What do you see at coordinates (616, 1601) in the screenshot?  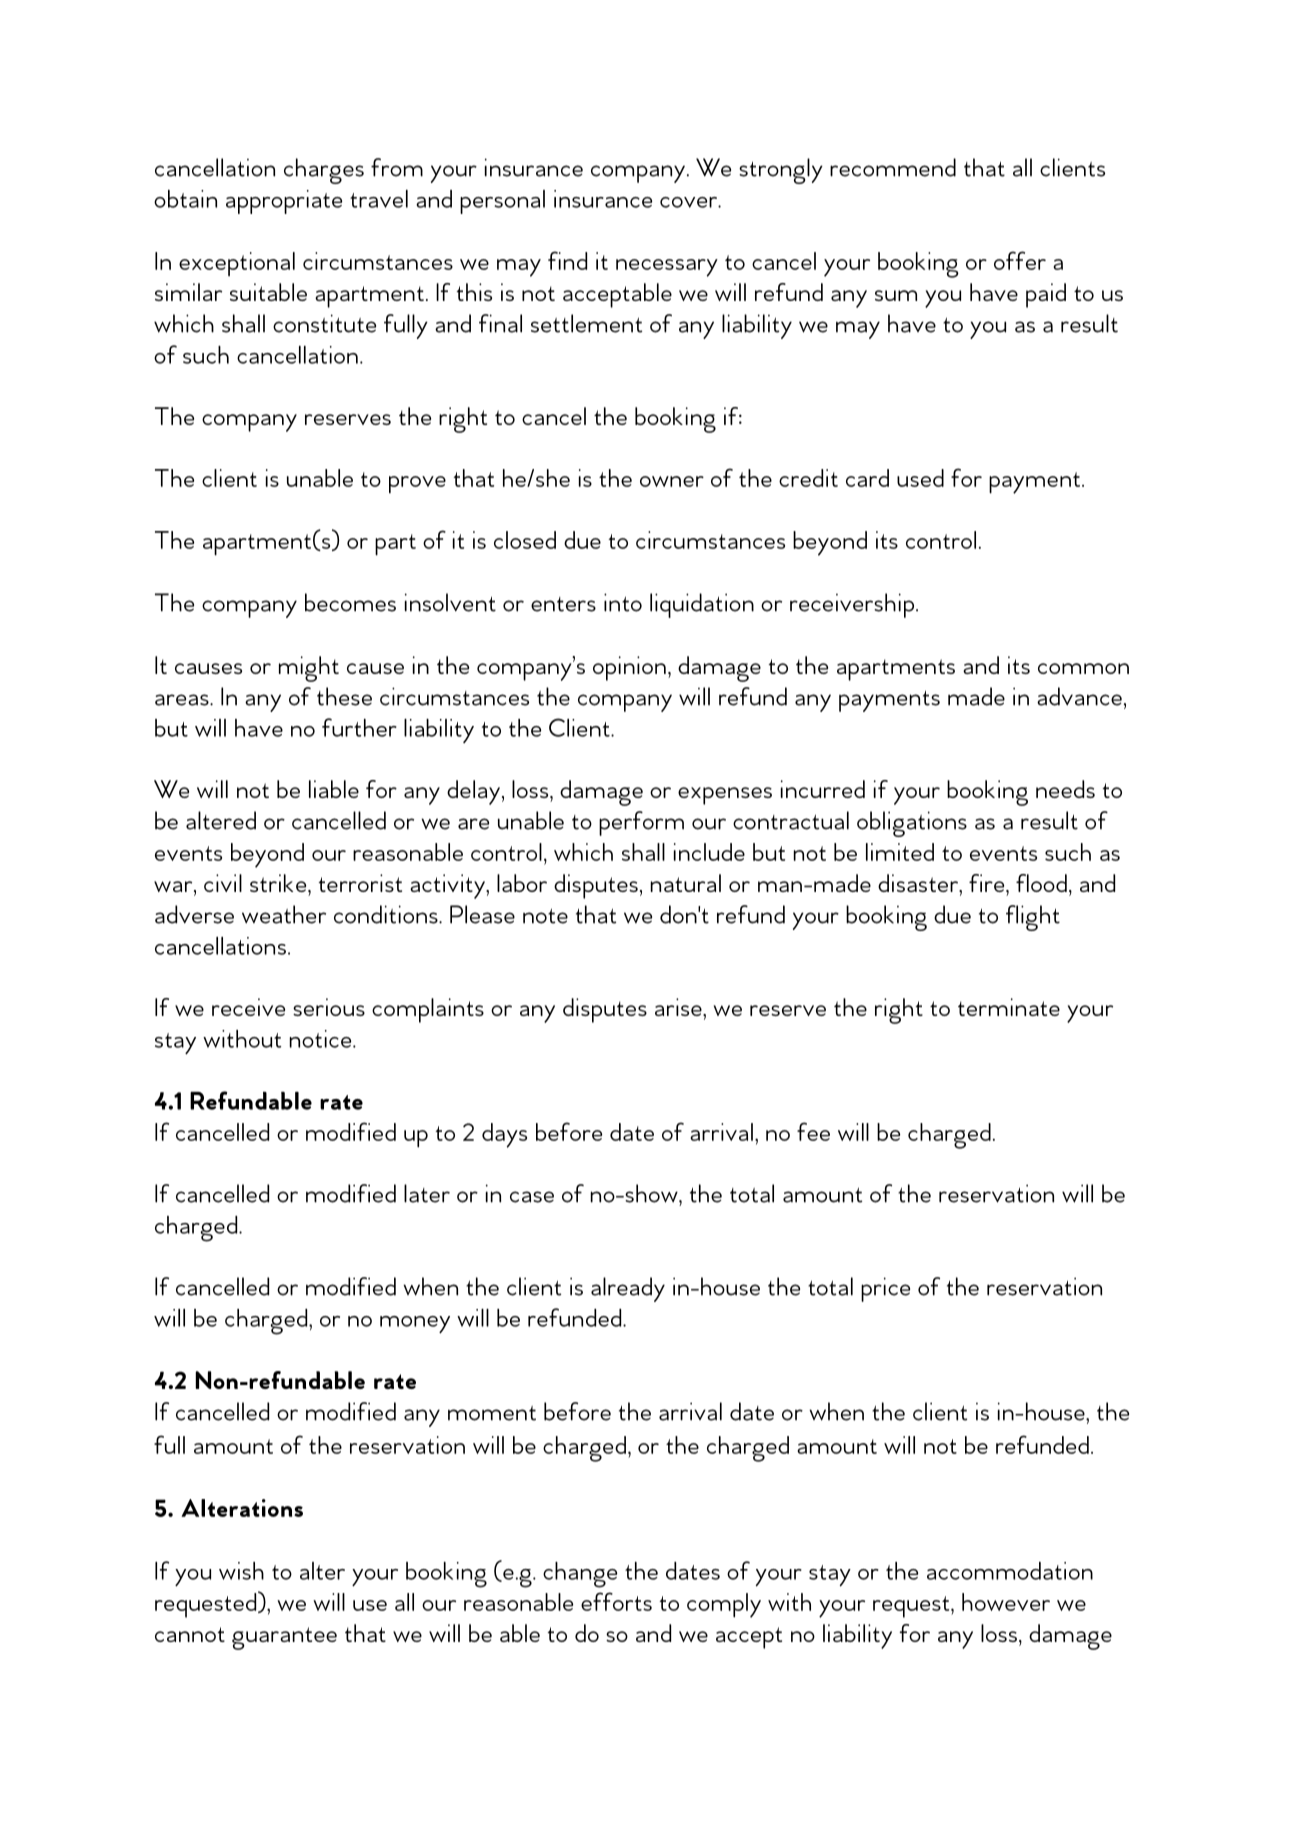 I see `efforts` at bounding box center [616, 1601].
